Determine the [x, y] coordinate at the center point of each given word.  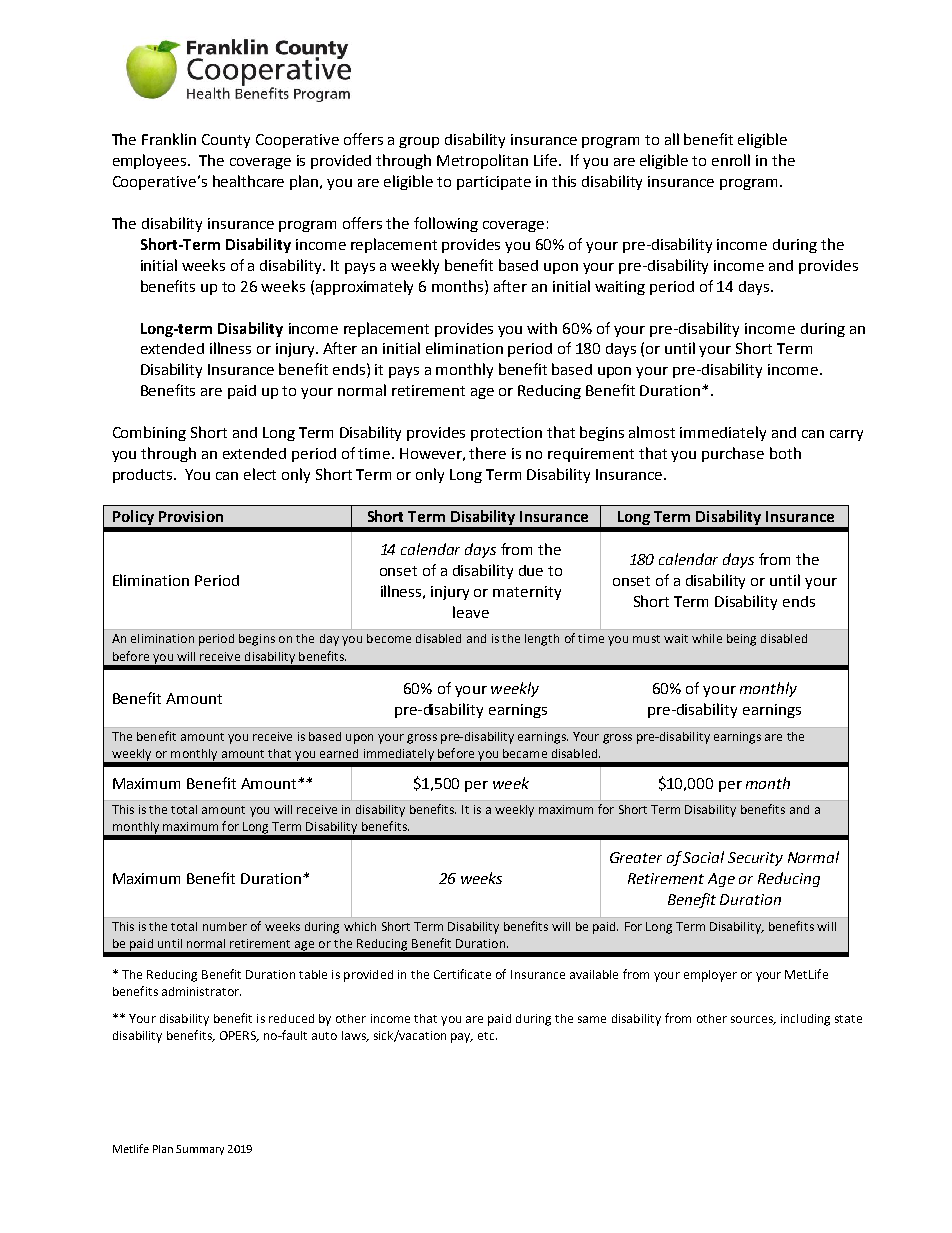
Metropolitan [482, 161]
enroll [731, 160]
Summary [200, 1150]
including [805, 1020]
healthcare [248, 181]
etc [487, 1036]
